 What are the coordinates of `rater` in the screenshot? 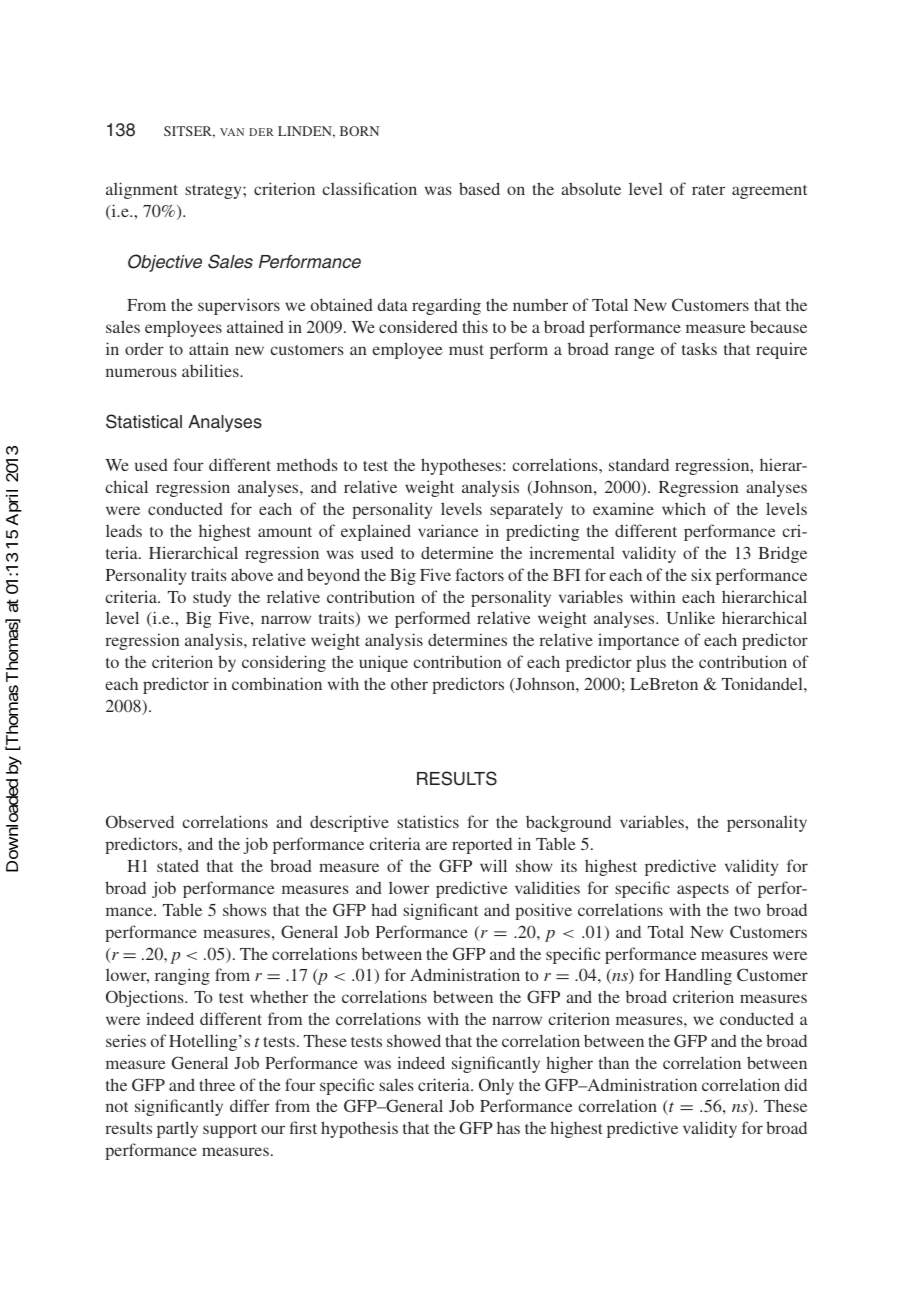 It's located at (708, 190).
